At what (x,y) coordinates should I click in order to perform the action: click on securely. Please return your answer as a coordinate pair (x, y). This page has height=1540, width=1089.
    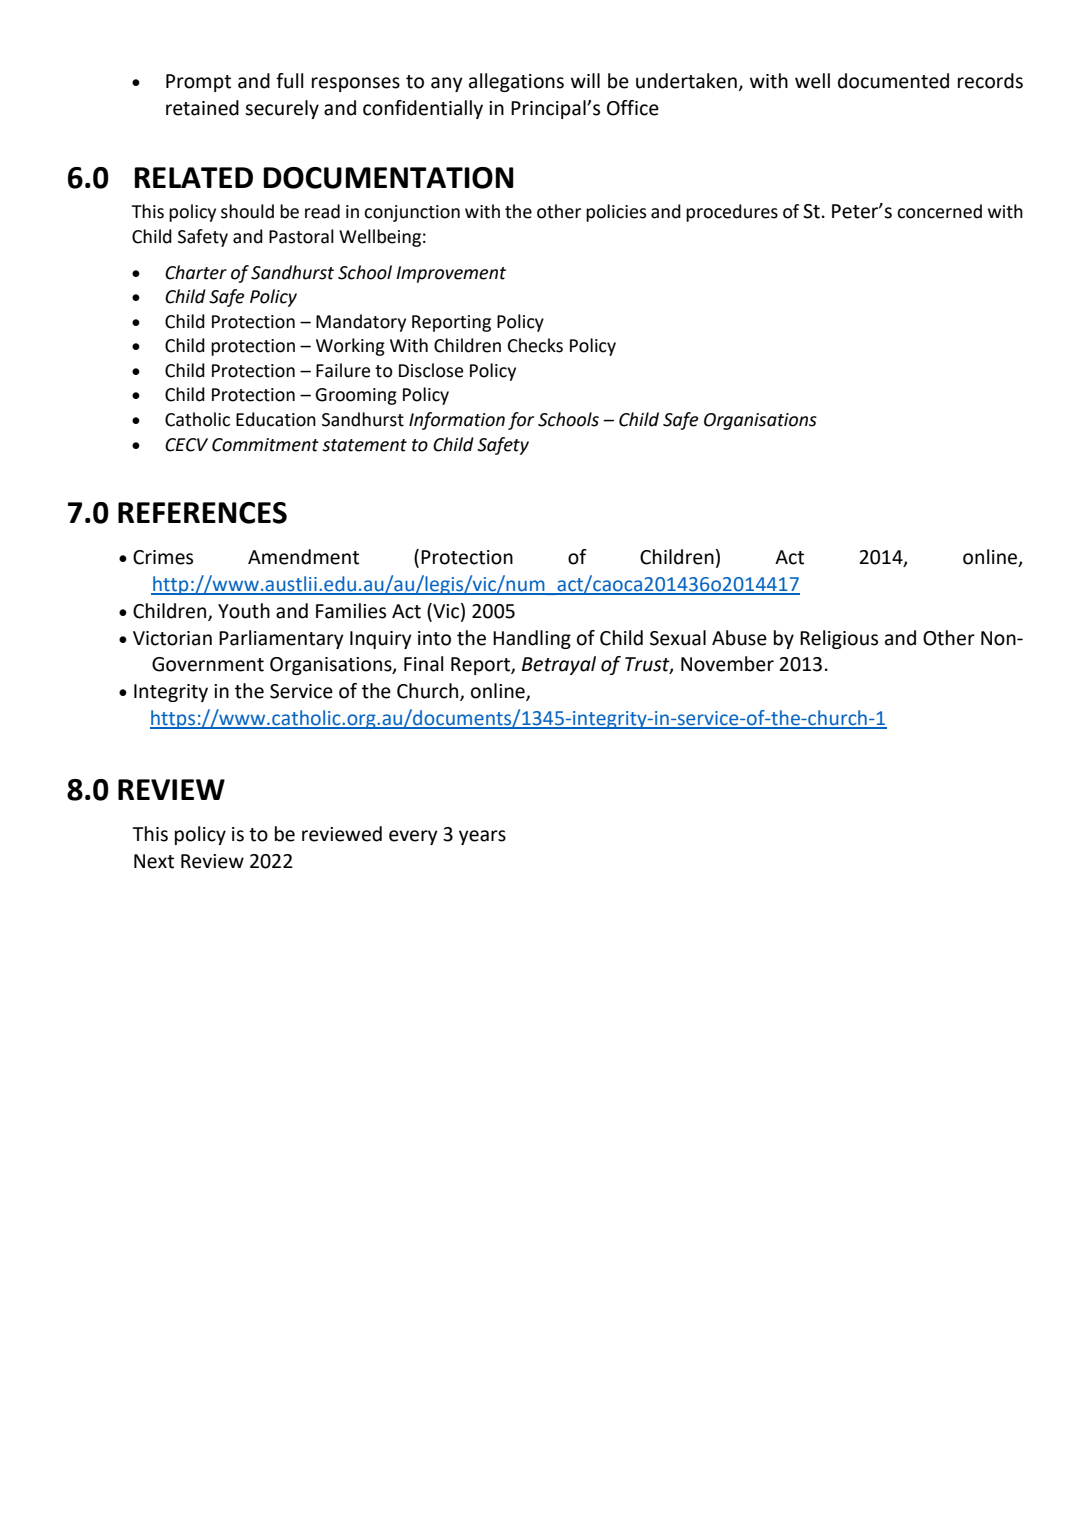
    Looking at the image, I should click on (282, 109).
